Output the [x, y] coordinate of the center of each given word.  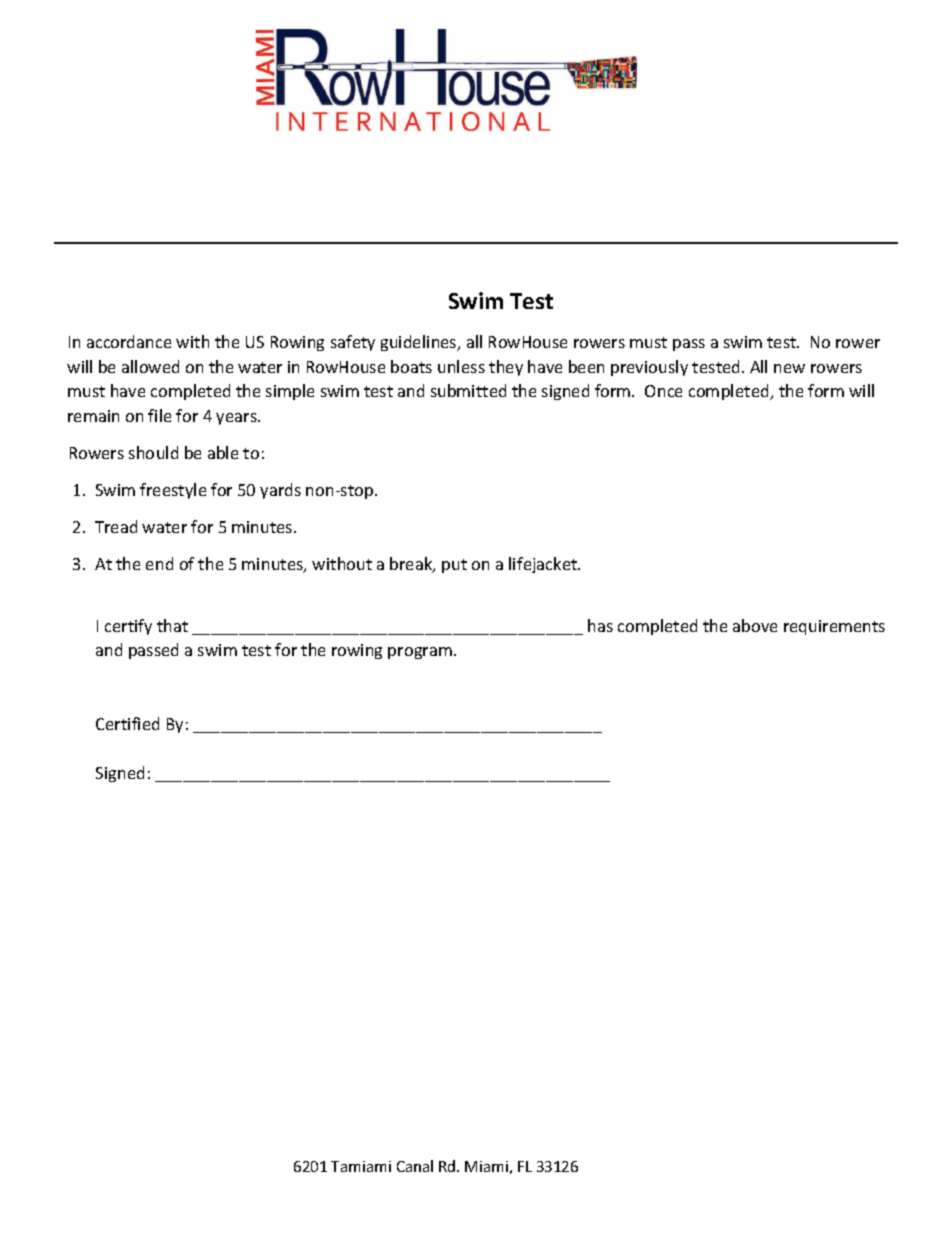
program [420, 653]
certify [128, 627]
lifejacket [544, 565]
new [789, 368]
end [159, 563]
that [172, 625]
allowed [150, 366]
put [454, 566]
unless [461, 366]
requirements [834, 627]
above [755, 625]
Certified [127, 723]
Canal [415, 1166]
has [600, 625]
